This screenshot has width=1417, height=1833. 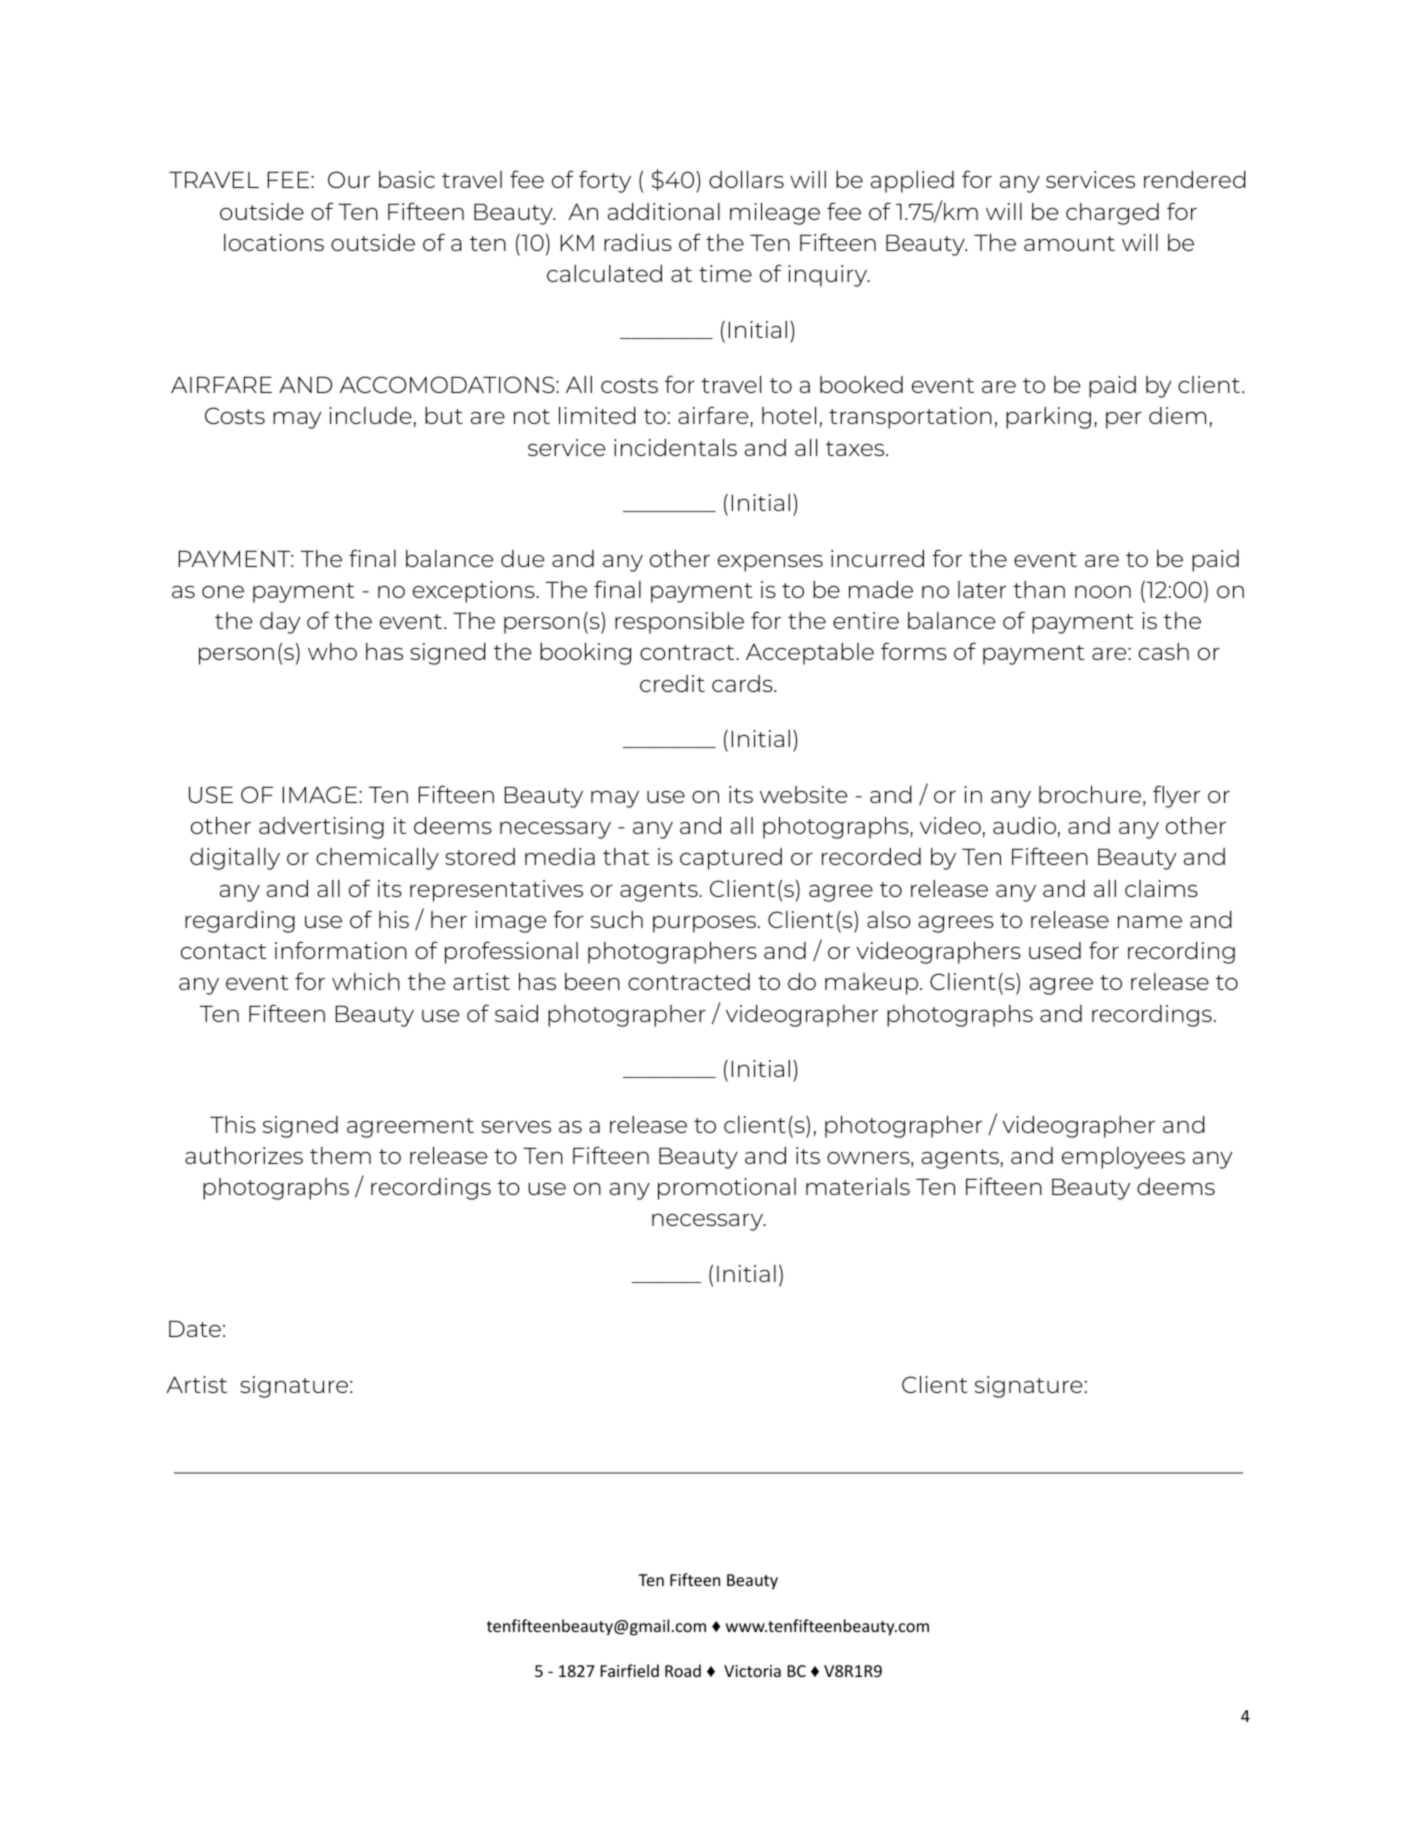 I want to click on locations, so click(x=274, y=242).
